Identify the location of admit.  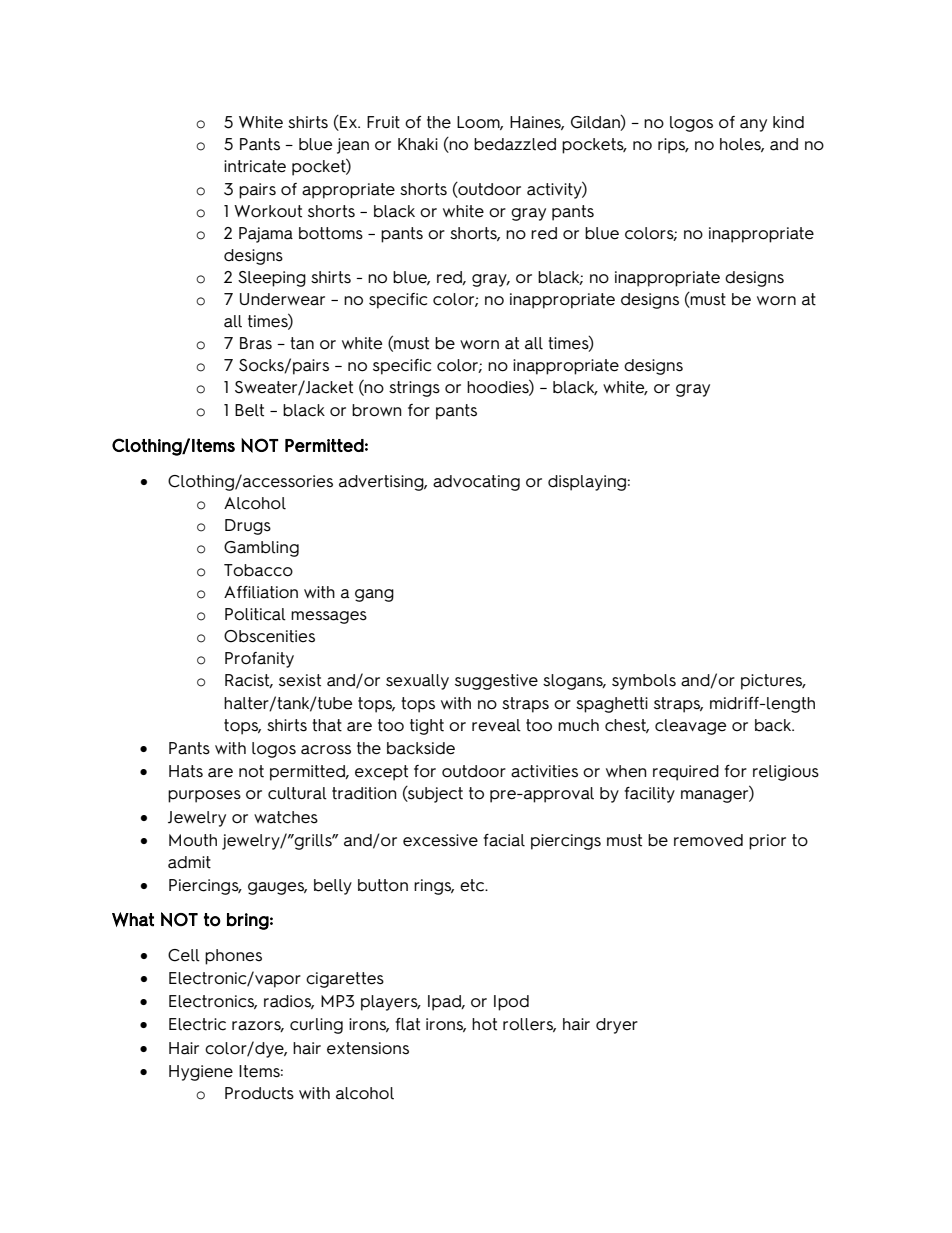
(189, 862).
